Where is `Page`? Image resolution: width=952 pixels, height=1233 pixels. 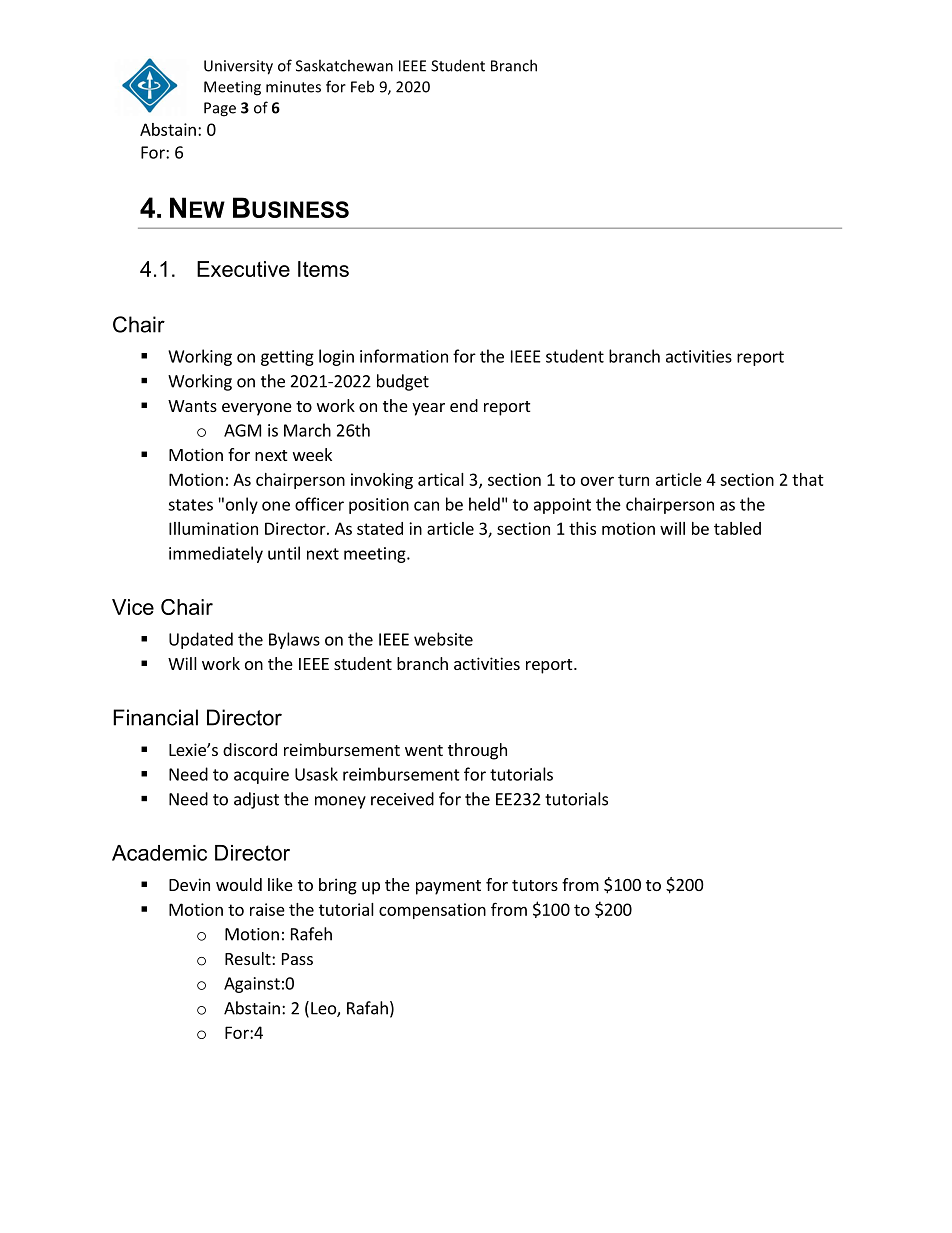 Page is located at coordinates (220, 109).
